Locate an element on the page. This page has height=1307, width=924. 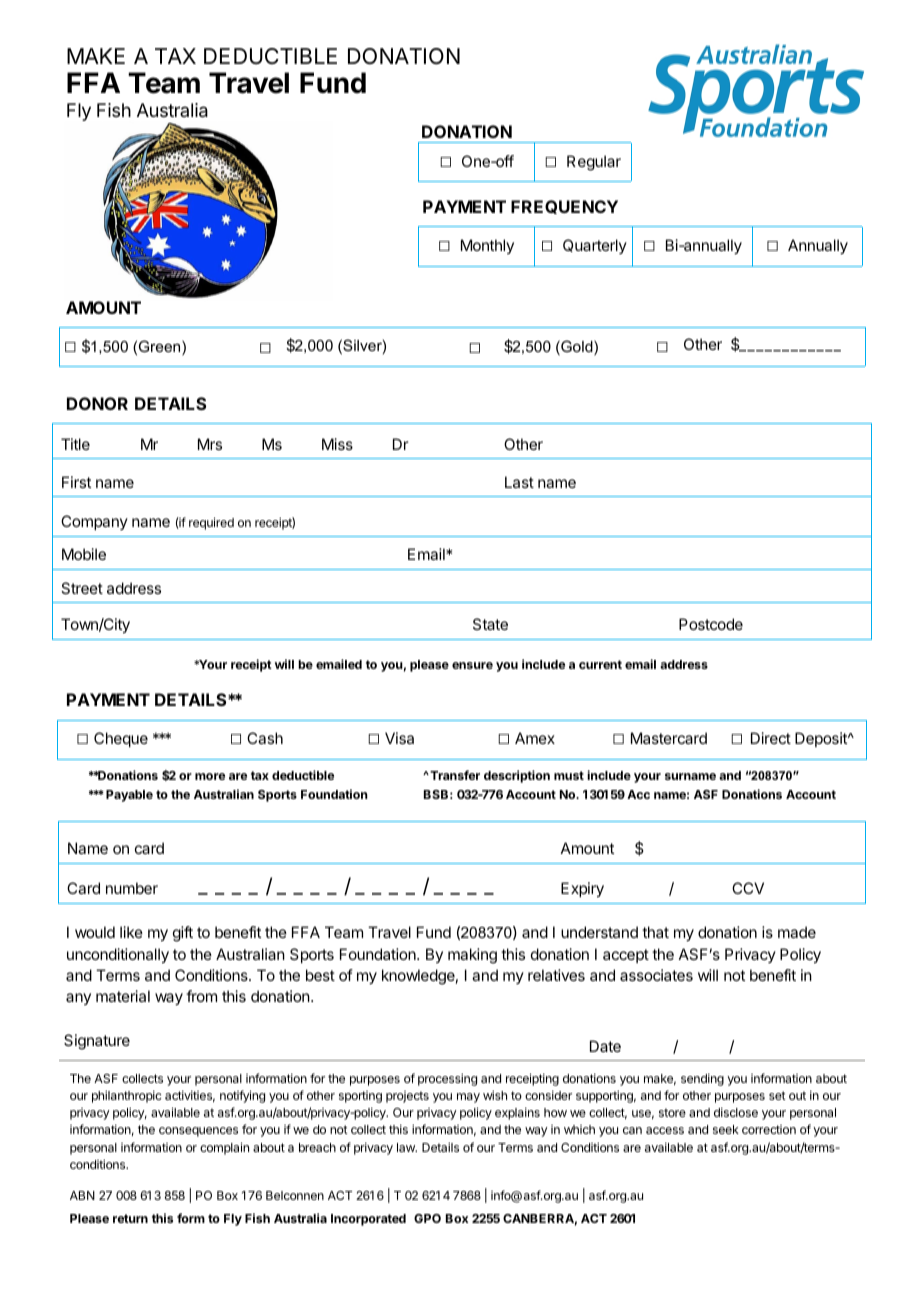
DONOR is located at coordinates (97, 403).
